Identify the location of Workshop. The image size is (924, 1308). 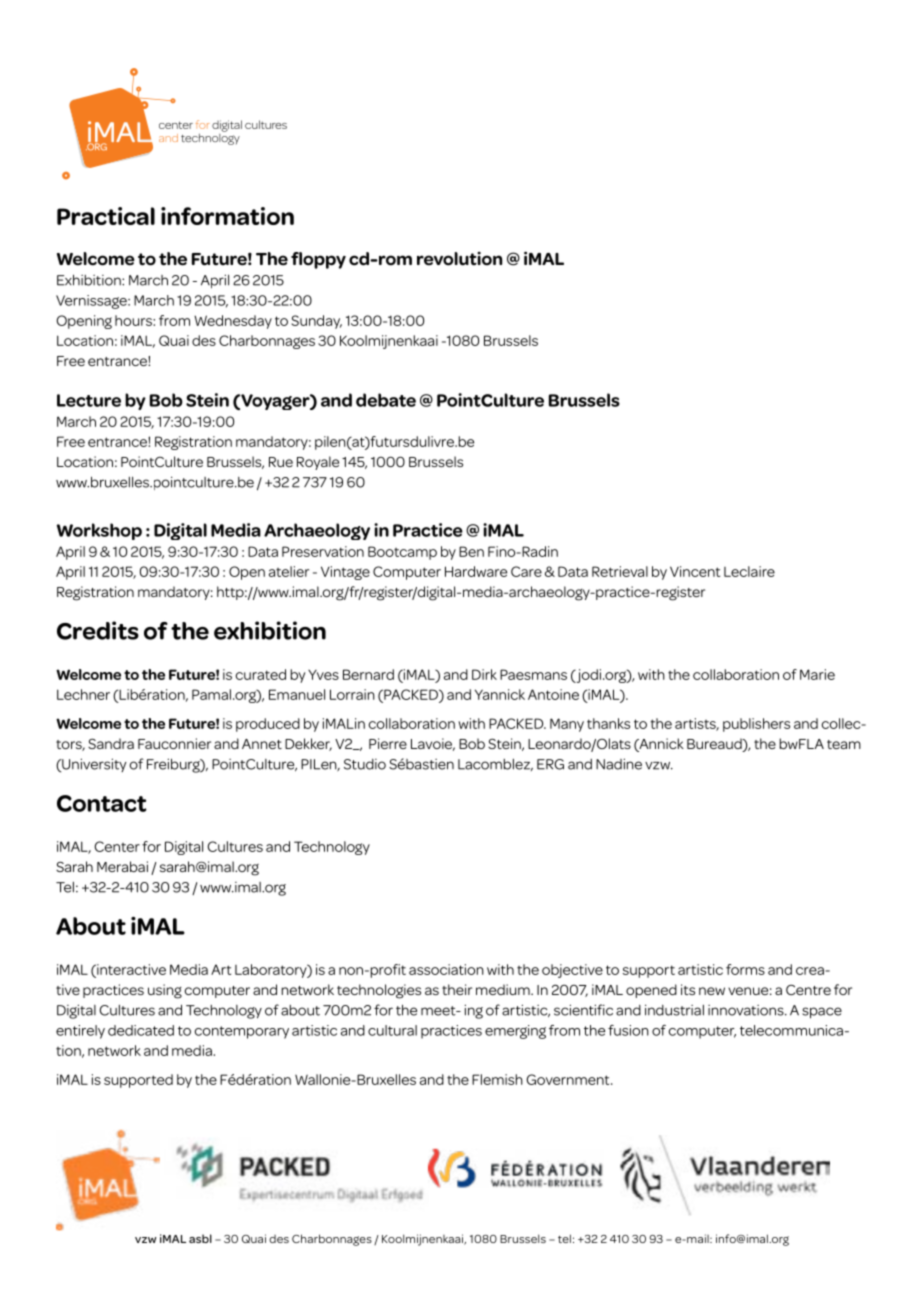
(99, 531).
